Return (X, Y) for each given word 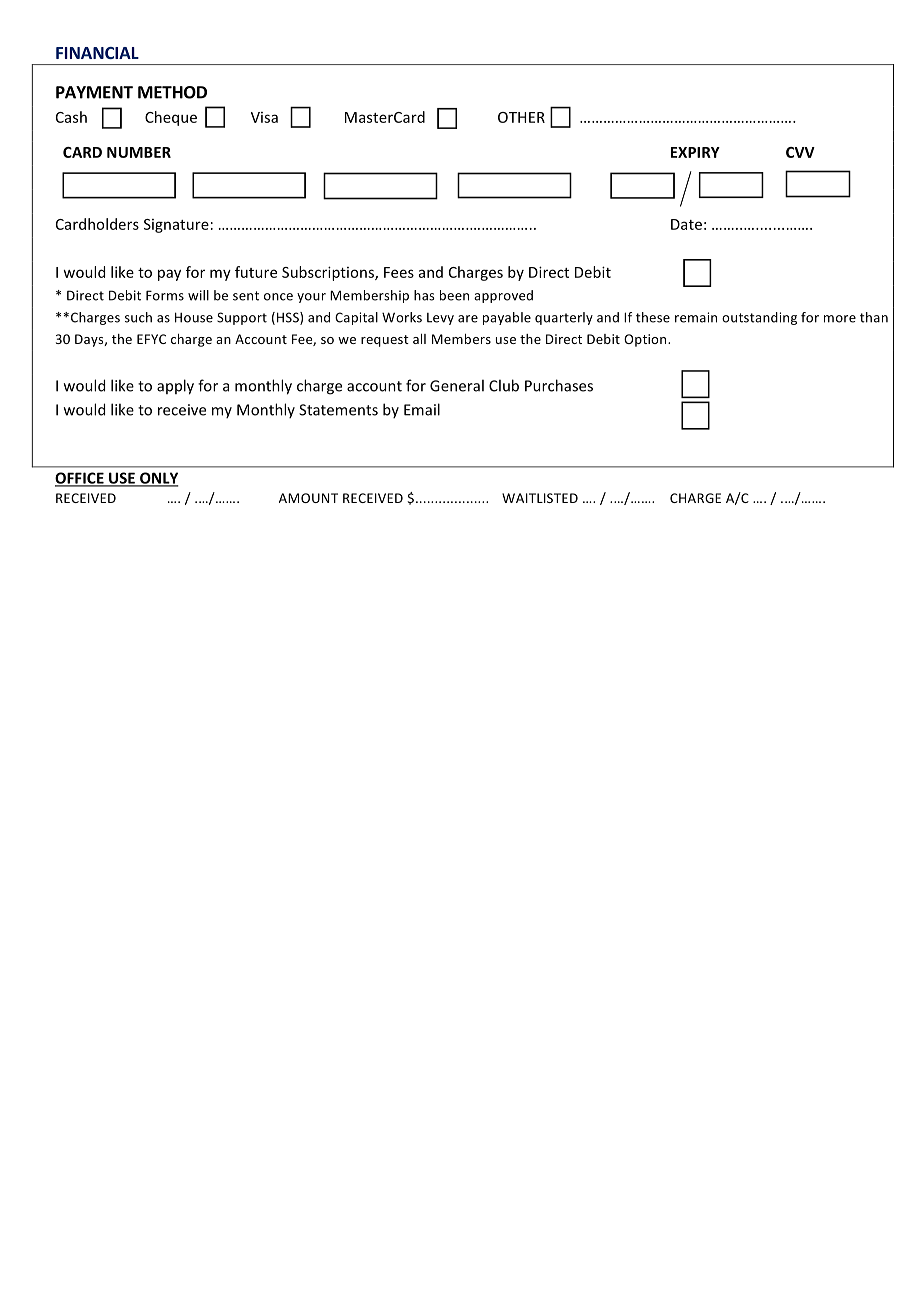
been (454, 295)
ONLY (158, 479)
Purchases (559, 385)
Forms (165, 295)
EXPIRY (695, 152)
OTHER (521, 117)
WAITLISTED (540, 498)
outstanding (759, 318)
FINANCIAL (97, 53)
